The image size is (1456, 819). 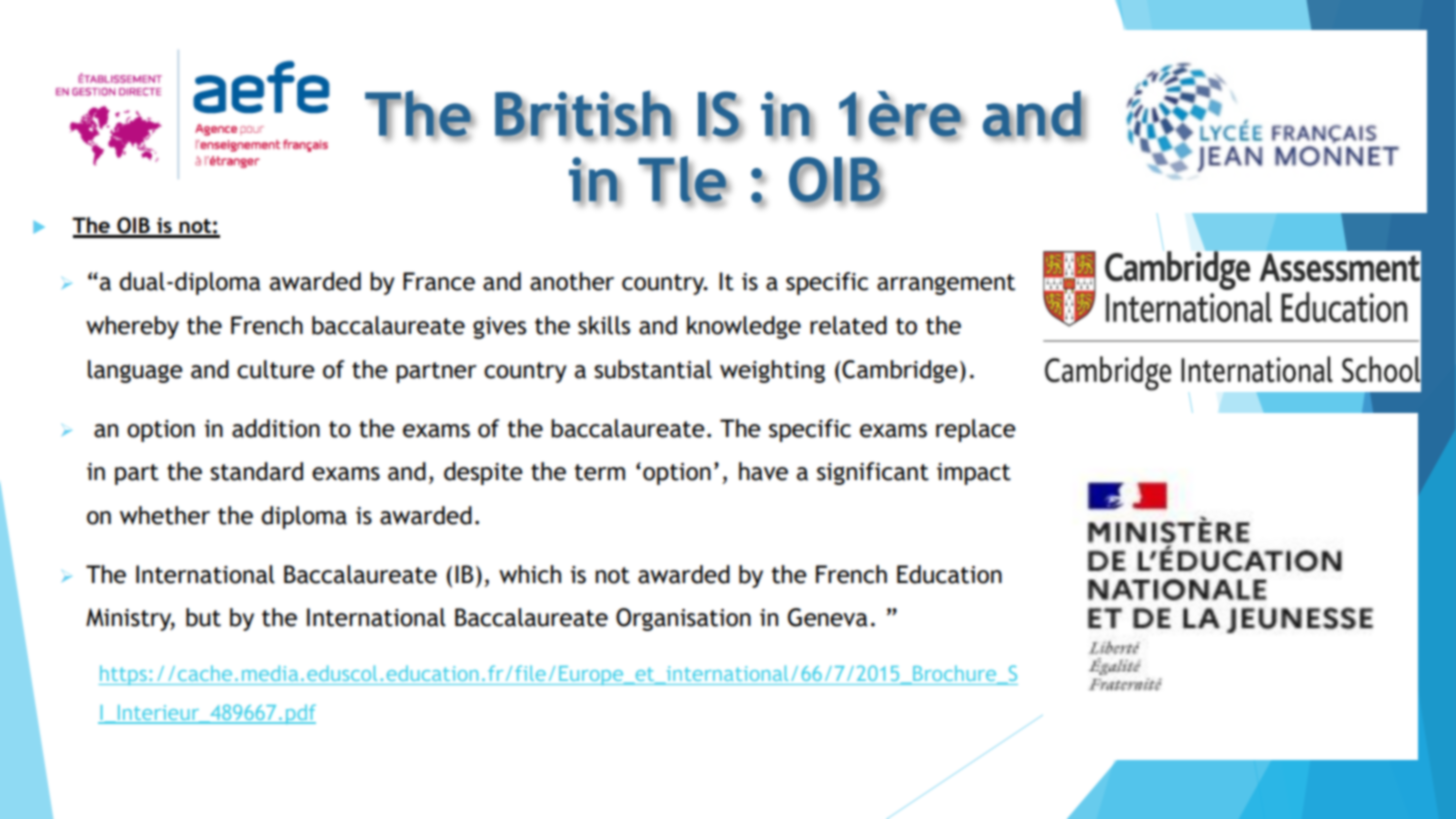 I want to click on term, so click(x=600, y=472).
